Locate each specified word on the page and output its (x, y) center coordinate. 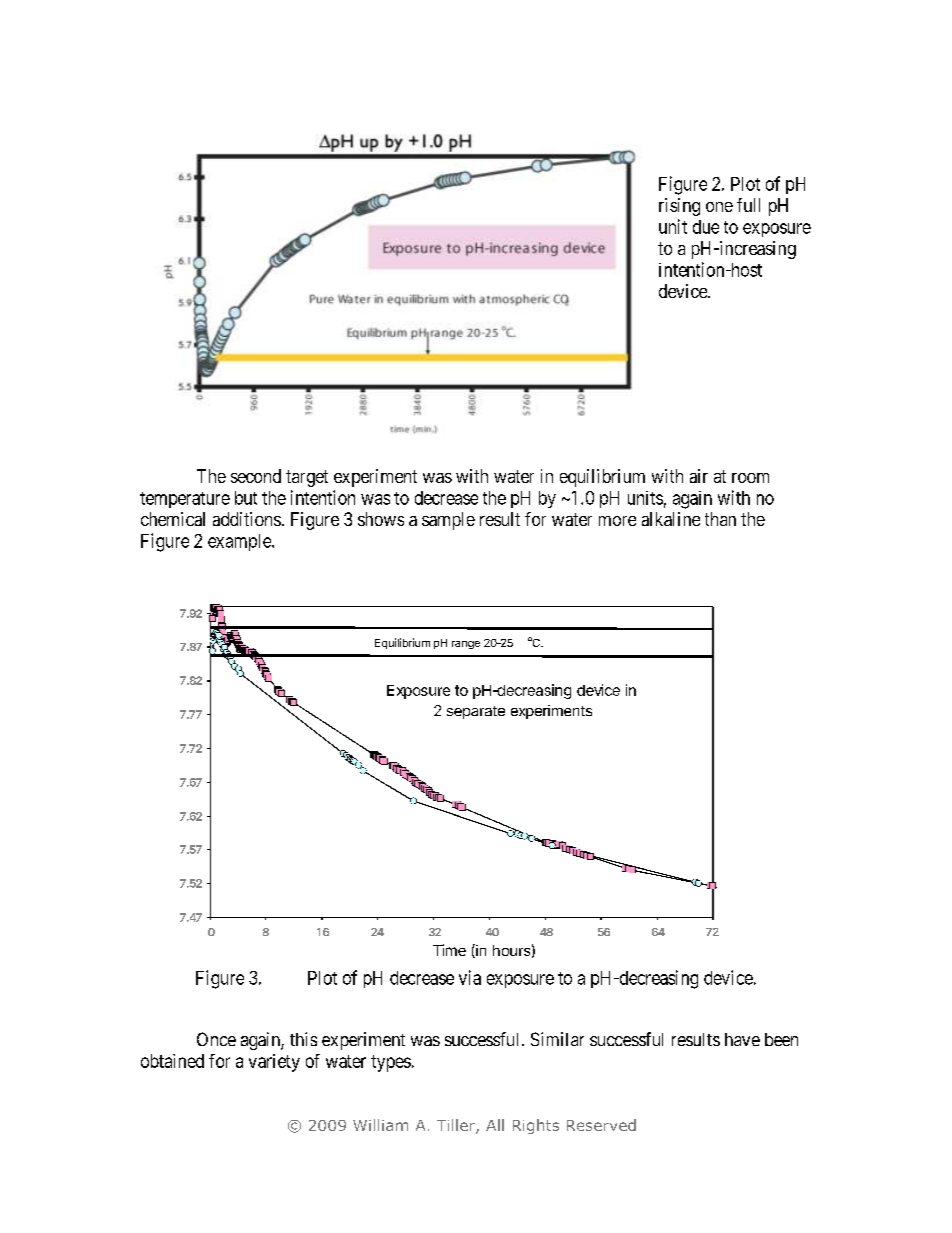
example (240, 542)
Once (216, 1039)
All (495, 1125)
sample (448, 521)
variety (274, 1063)
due (706, 227)
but (246, 498)
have (742, 1039)
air (699, 476)
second (256, 476)
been (781, 1039)
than (720, 519)
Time (449, 950)
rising (679, 207)
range (466, 645)
